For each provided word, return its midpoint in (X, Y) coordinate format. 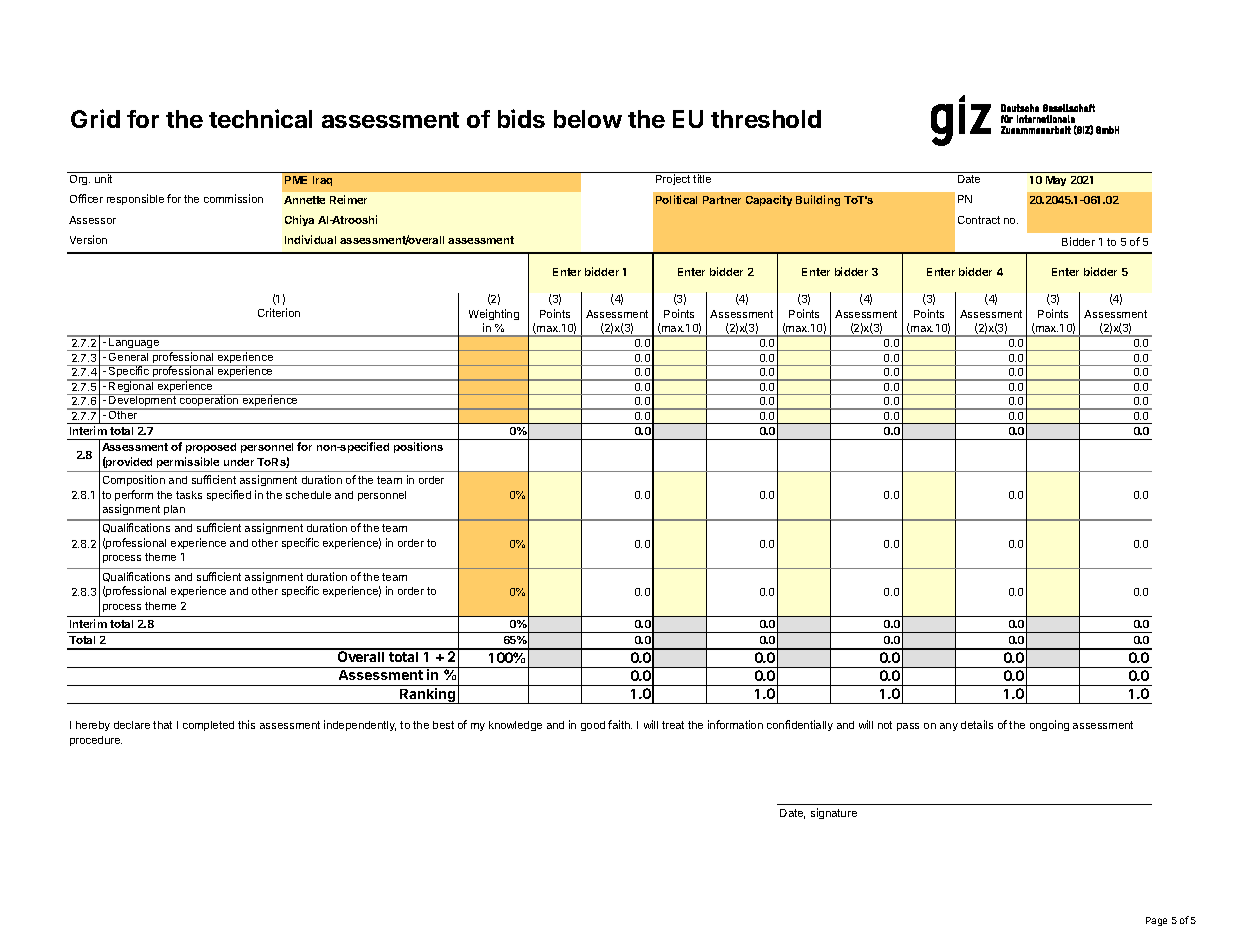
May (1056, 181)
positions (418, 447)
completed (208, 726)
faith (620, 724)
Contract (979, 220)
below (588, 119)
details (977, 724)
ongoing (1049, 725)
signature (834, 813)
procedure (96, 741)
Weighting (494, 314)
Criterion (279, 312)
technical (260, 118)
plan (174, 510)
